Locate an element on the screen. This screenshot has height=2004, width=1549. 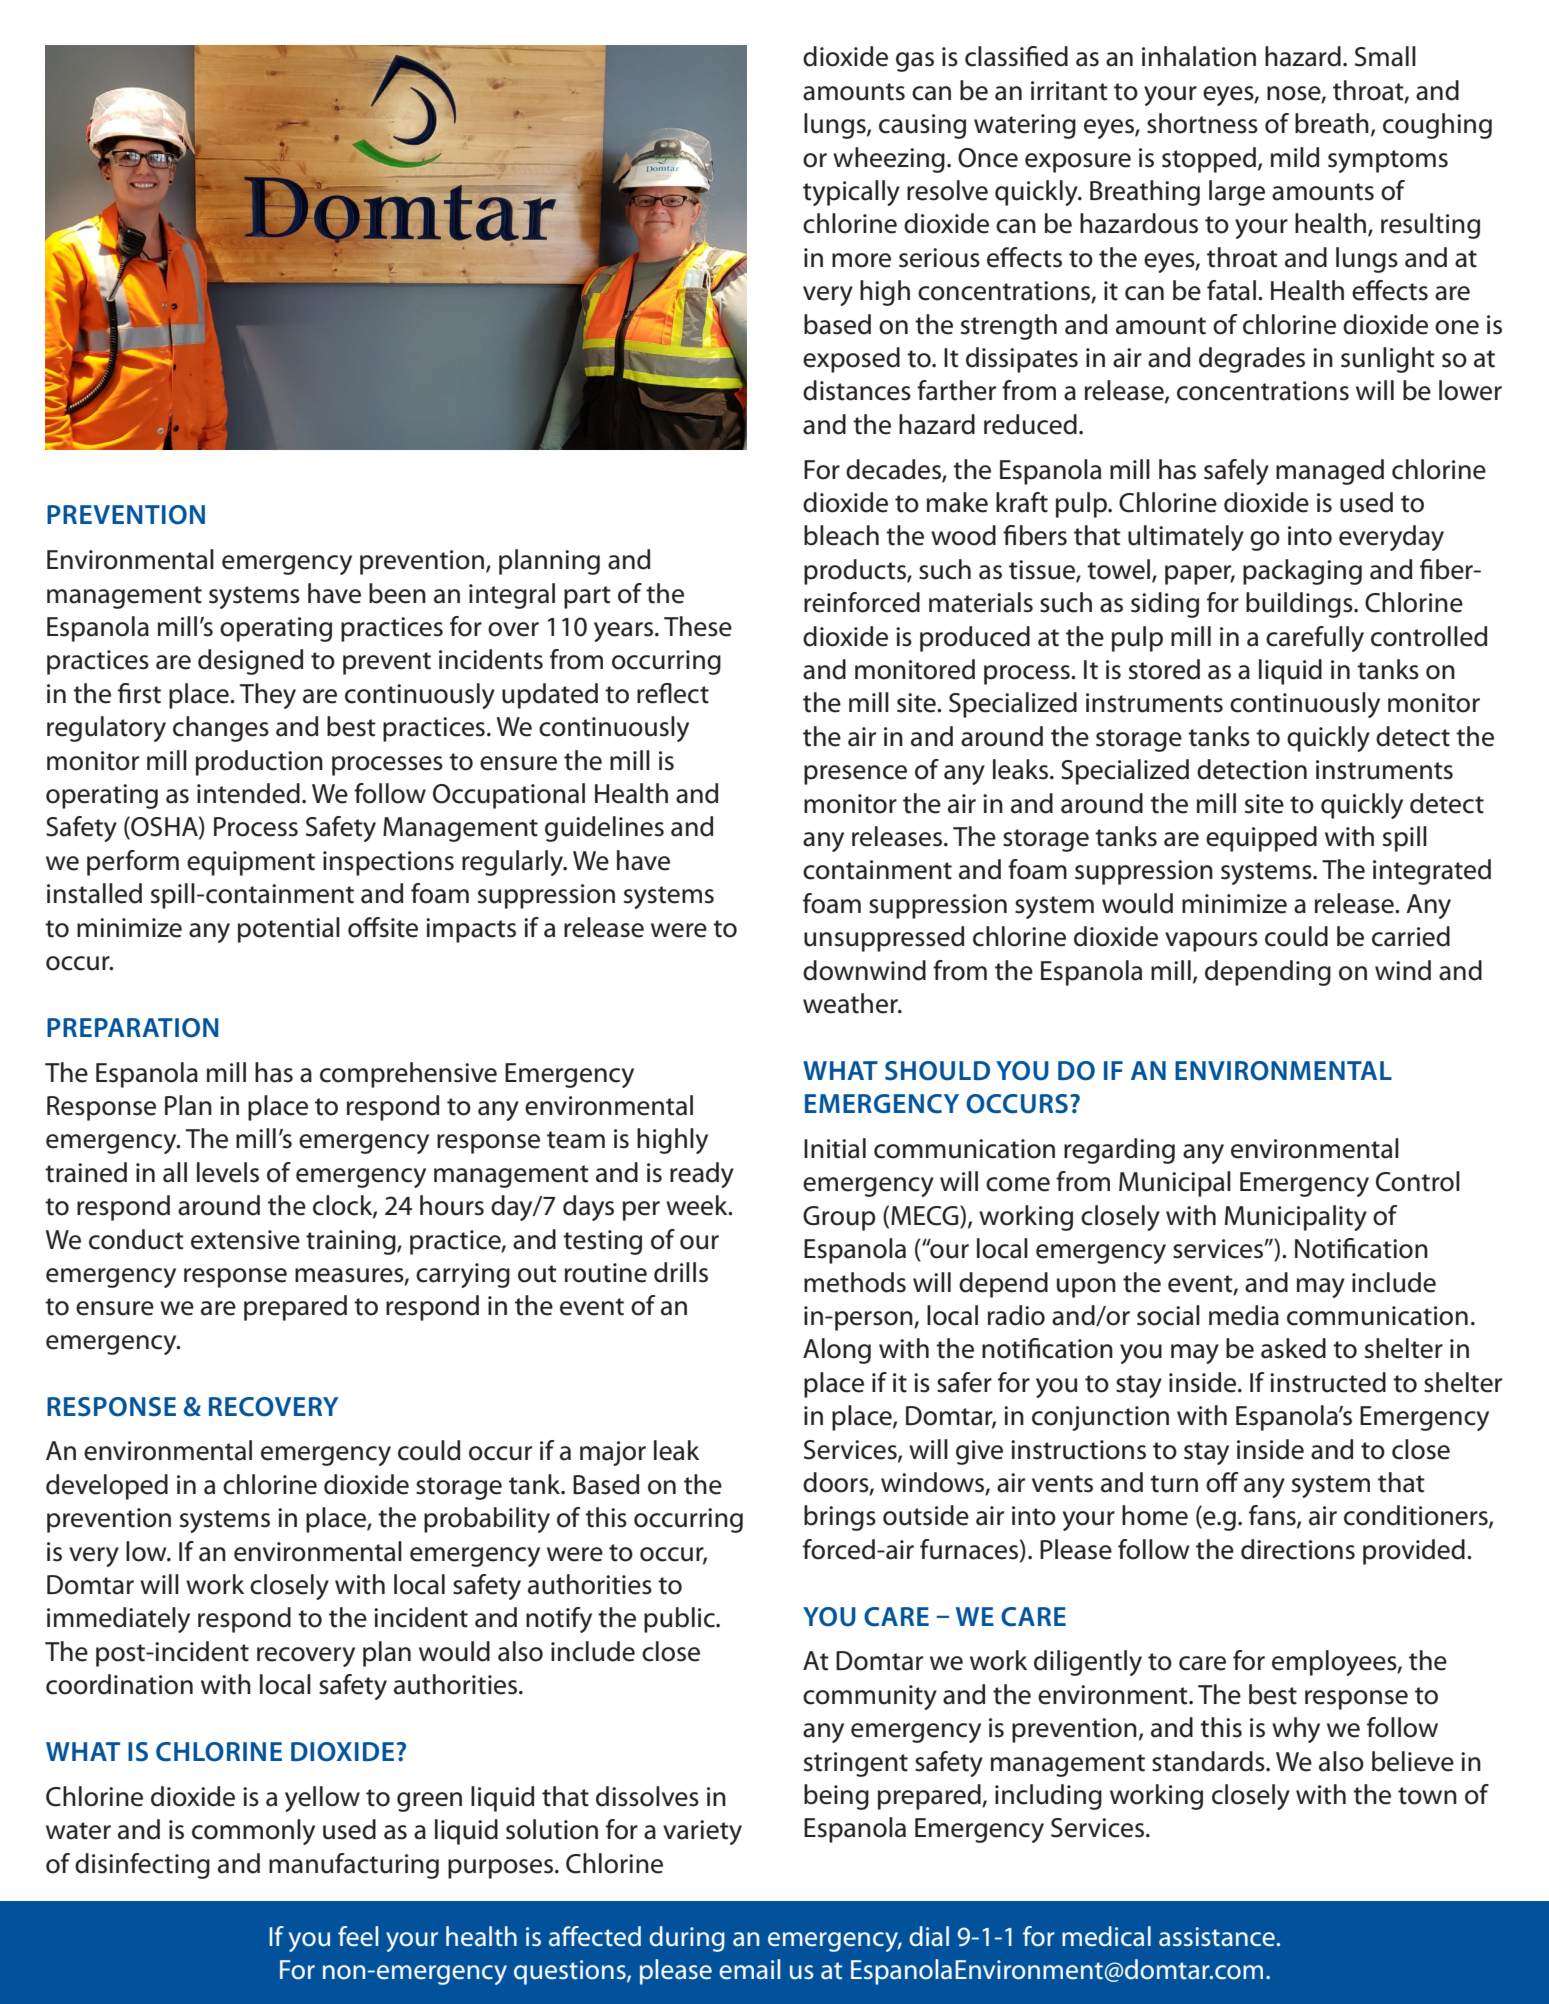
instructed is located at coordinates (1328, 1382).
